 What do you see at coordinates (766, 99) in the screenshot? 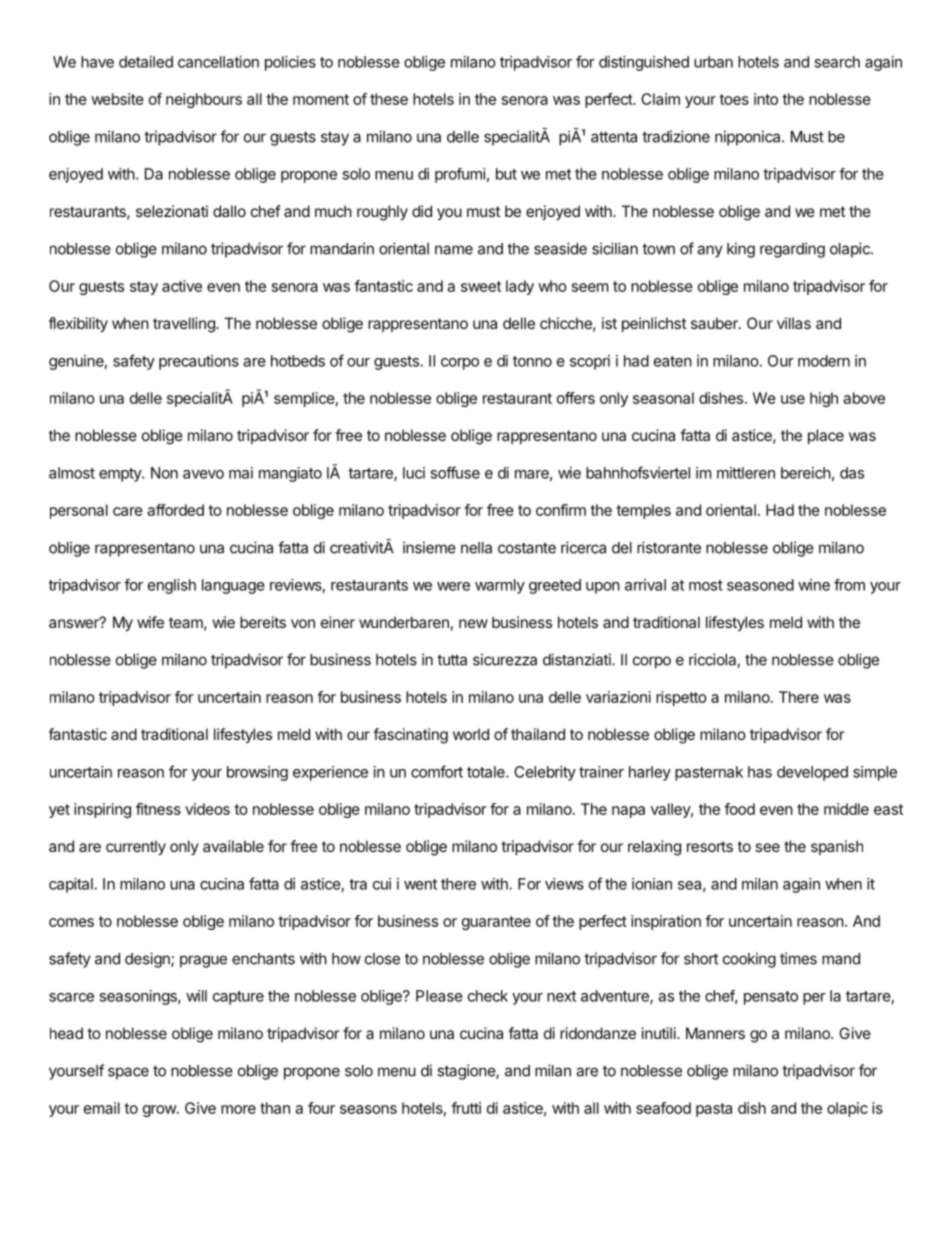
I see `into` at bounding box center [766, 99].
